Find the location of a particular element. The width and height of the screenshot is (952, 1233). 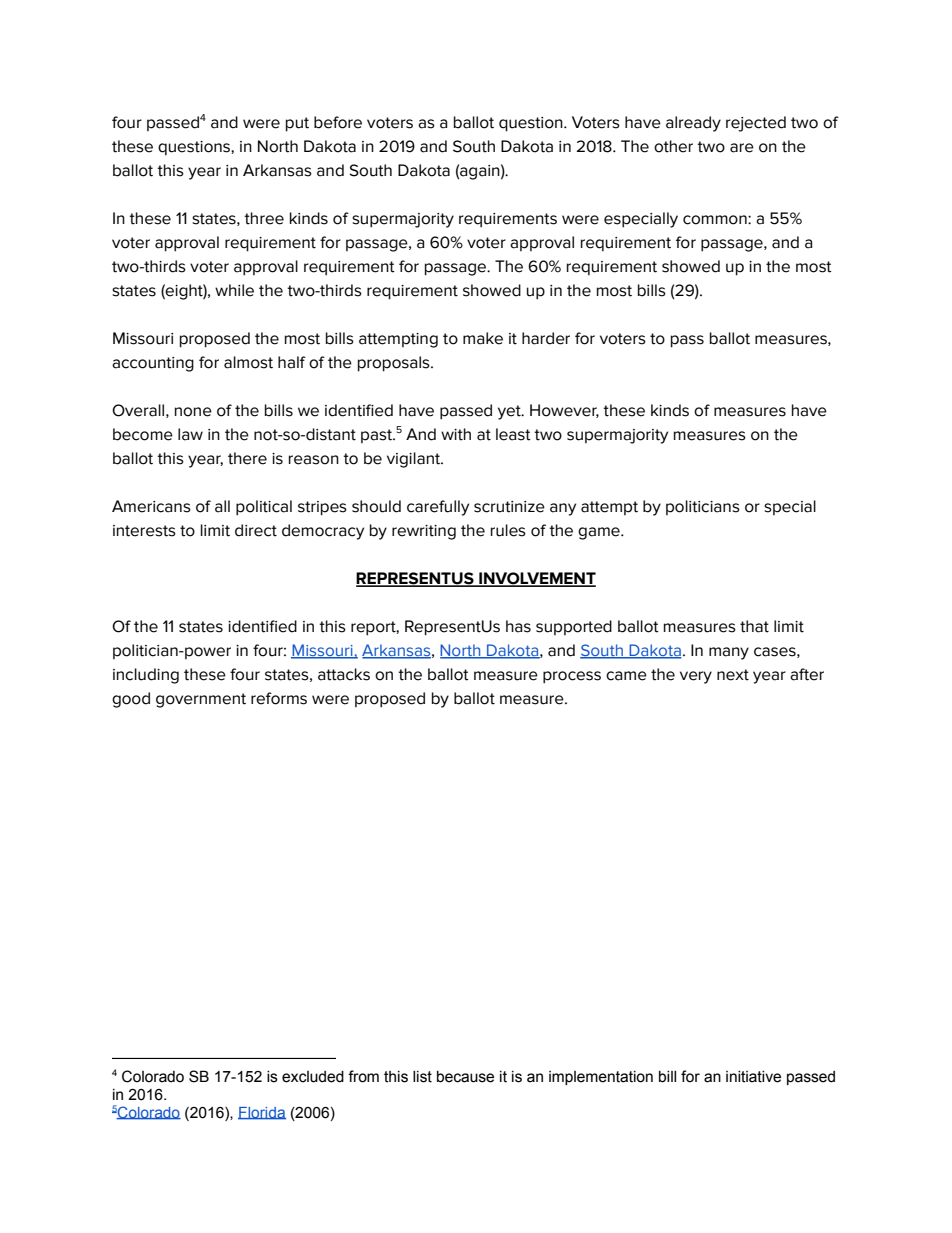

yet is located at coordinates (510, 412).
